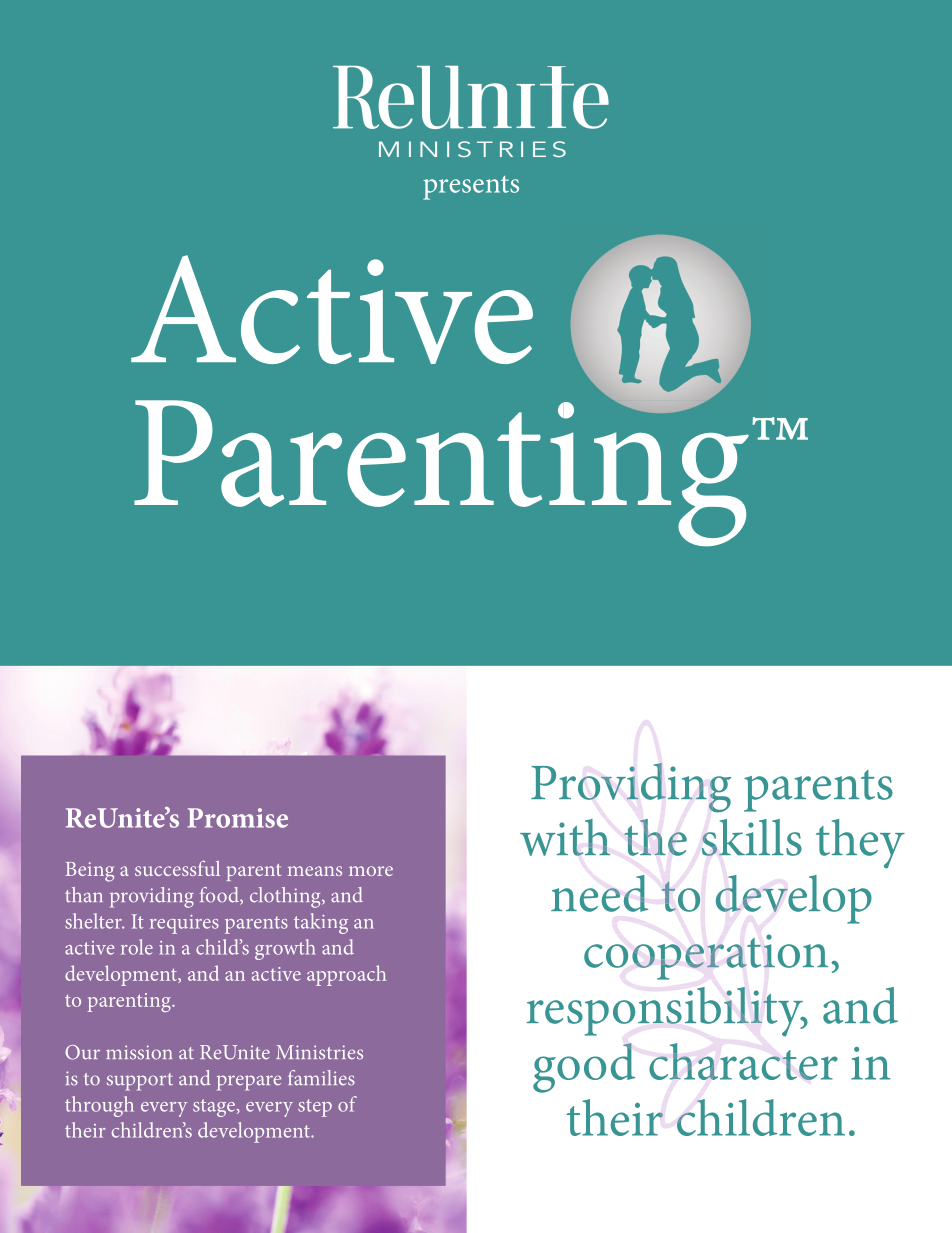 The height and width of the image is (1233, 952). What do you see at coordinates (314, 871) in the image?
I see `means` at bounding box center [314, 871].
